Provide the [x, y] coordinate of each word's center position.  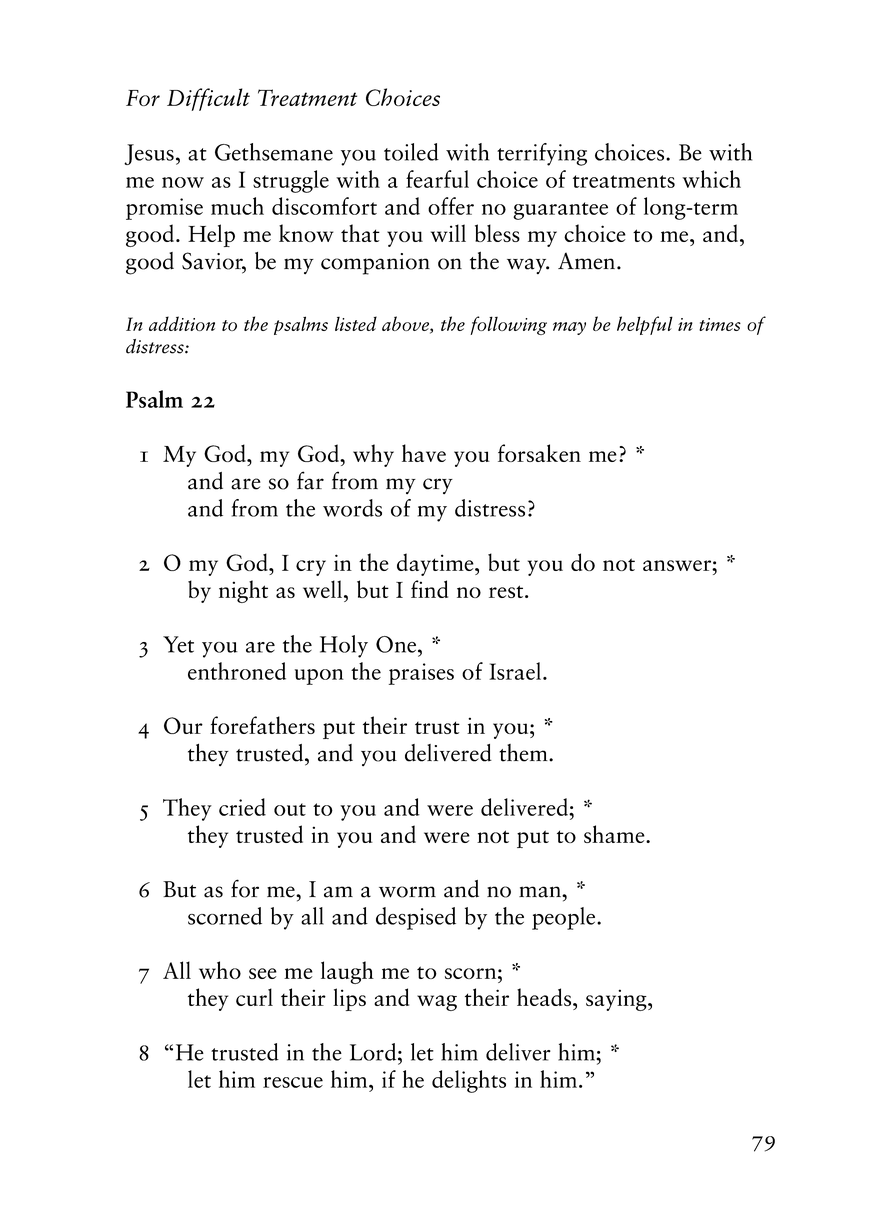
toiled [411, 152]
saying [617, 1000]
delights [469, 1081]
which [711, 179]
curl [254, 997]
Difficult [208, 99]
